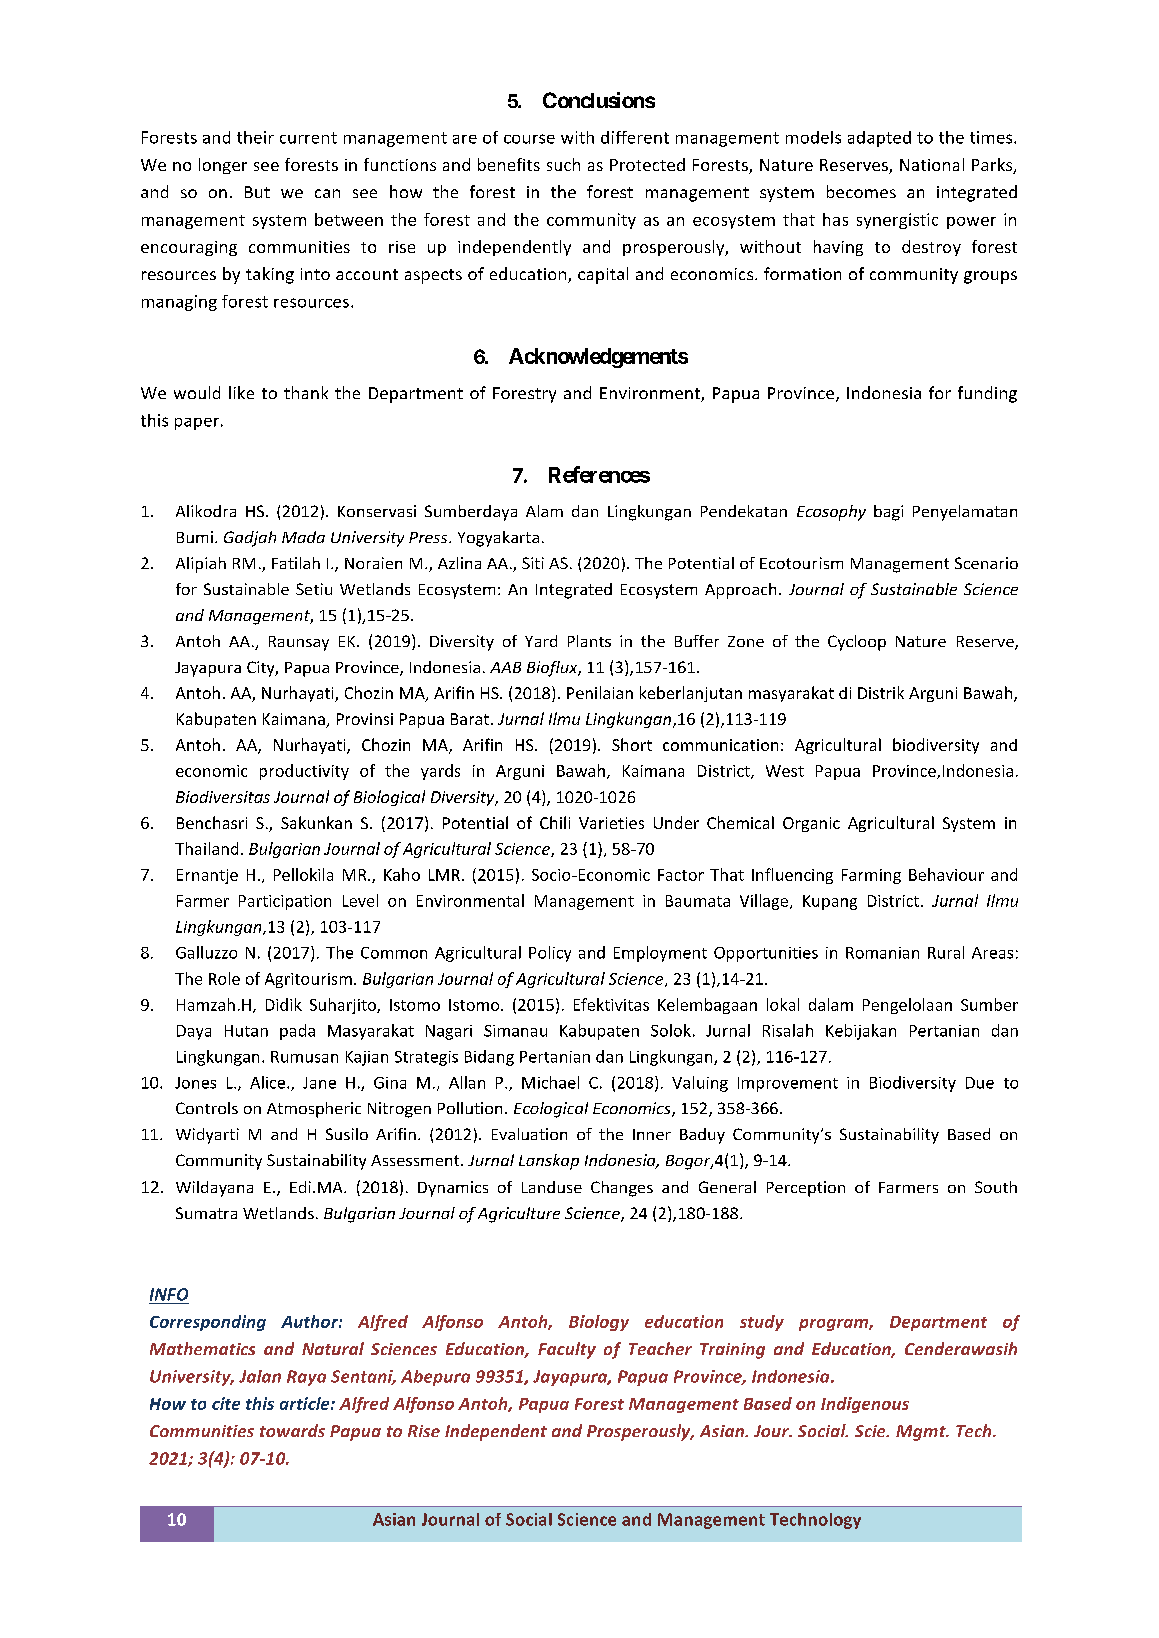  I want to click on National, so click(932, 164).
